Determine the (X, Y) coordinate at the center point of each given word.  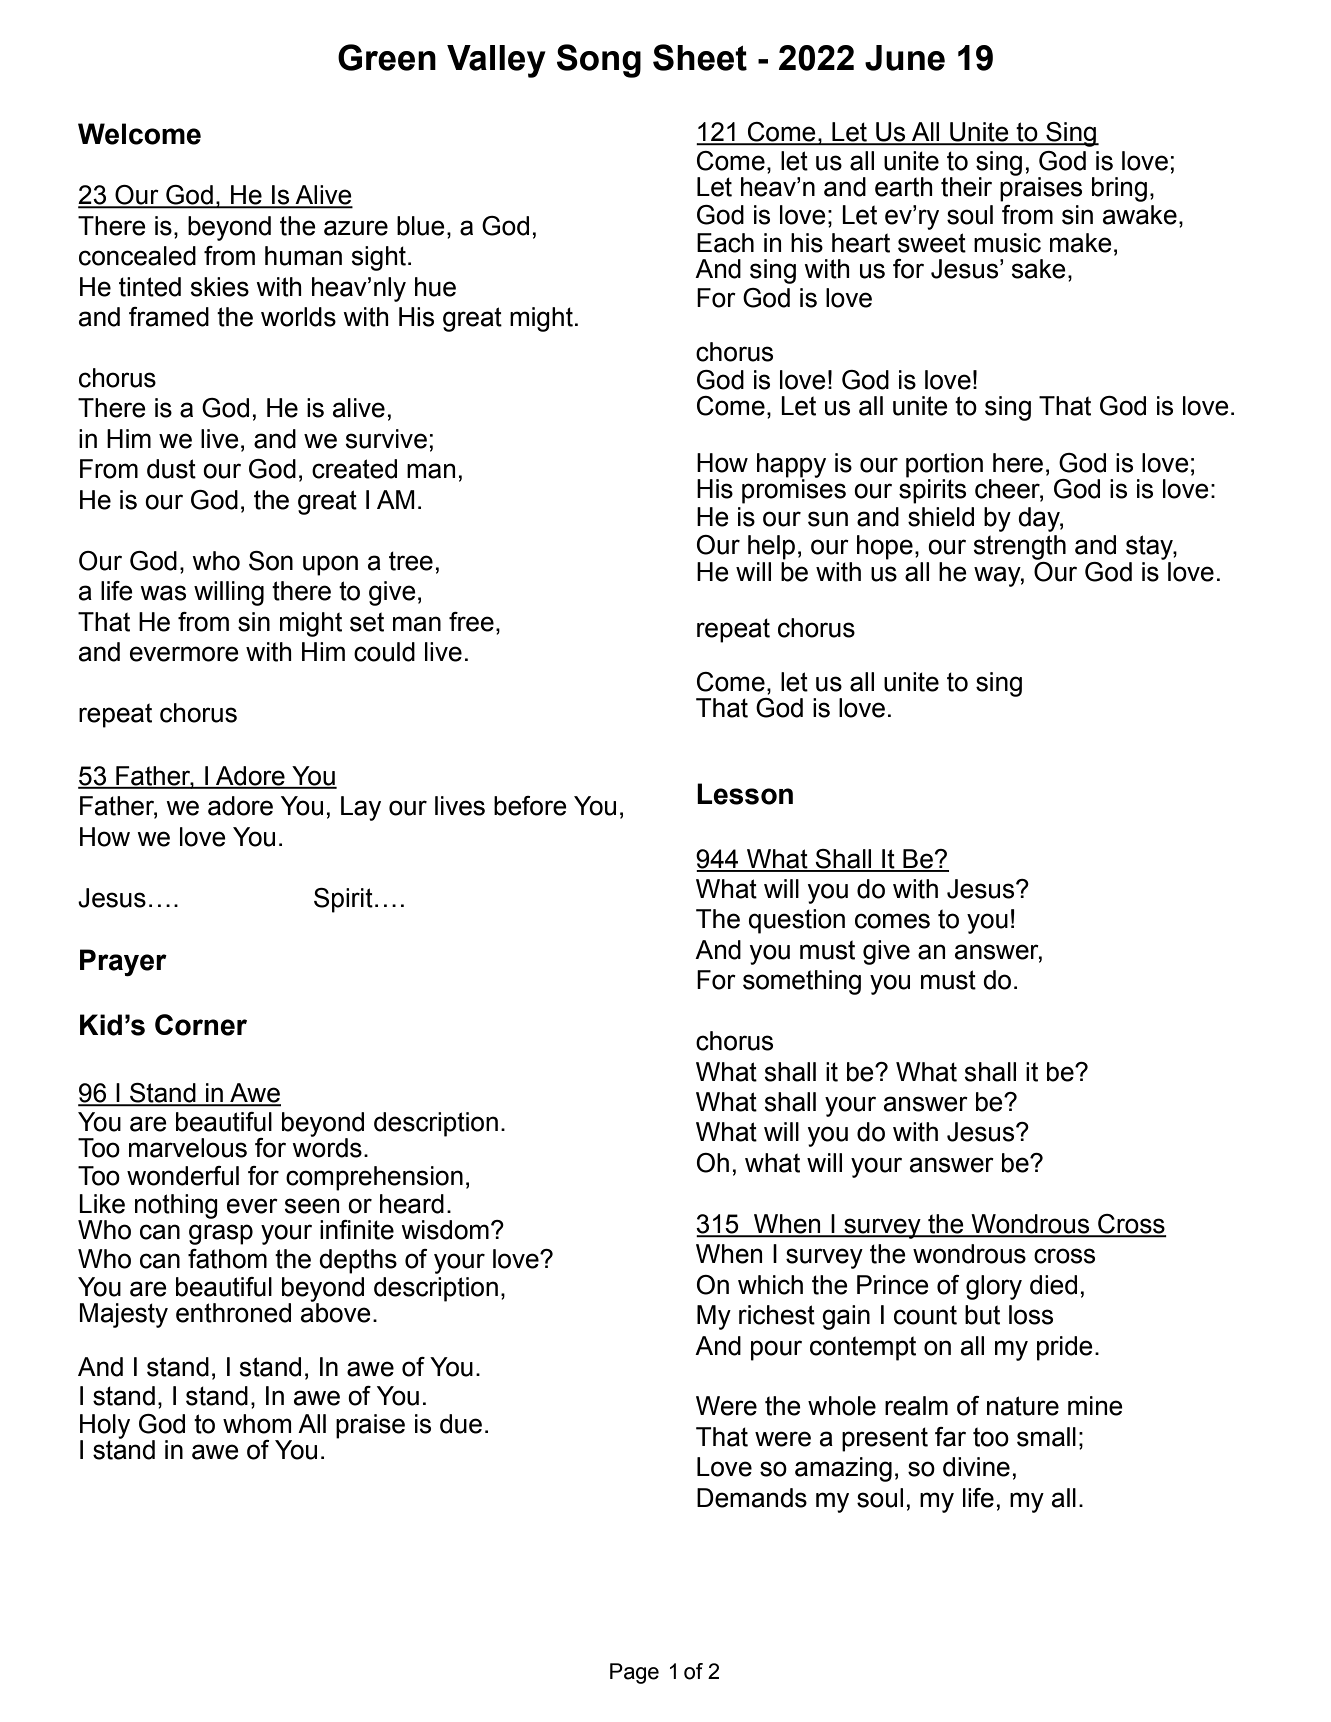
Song (599, 61)
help (771, 547)
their (966, 187)
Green (387, 57)
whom (257, 1424)
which (770, 1285)
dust (171, 469)
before (530, 806)
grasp (221, 1234)
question (797, 921)
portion (944, 465)
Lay (361, 808)
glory (994, 1287)
